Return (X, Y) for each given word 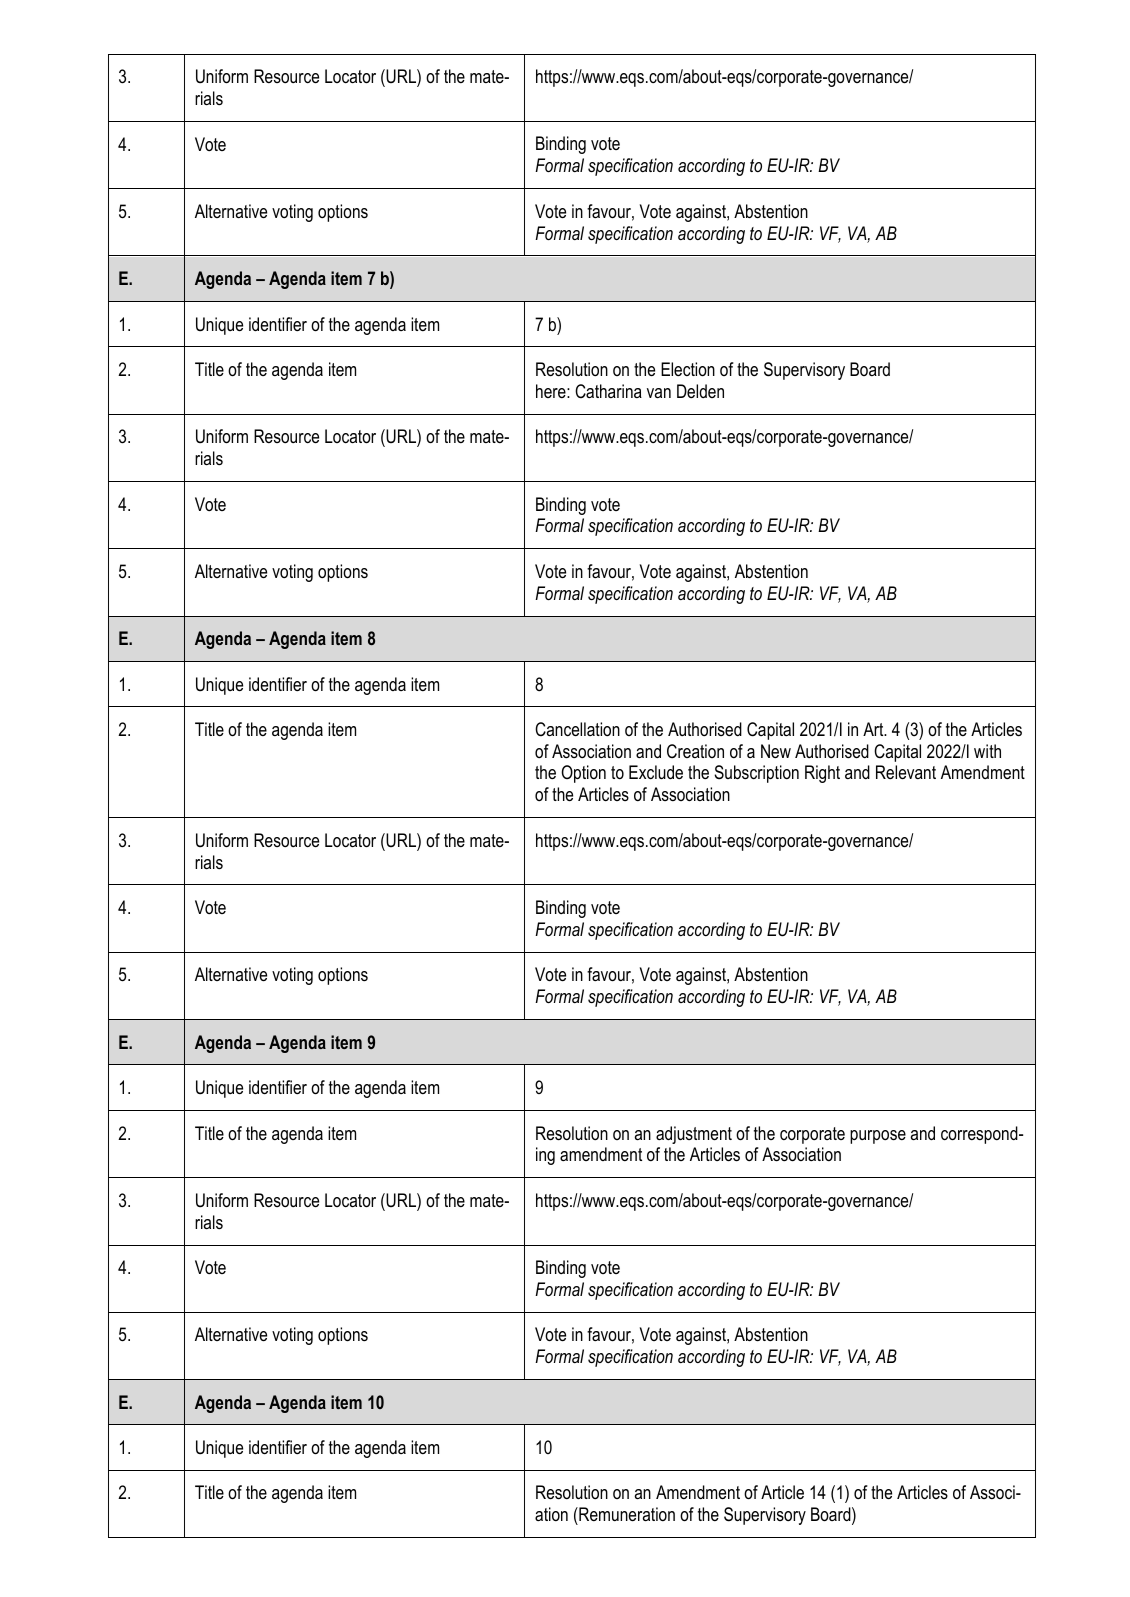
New (776, 751)
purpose (878, 1137)
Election (688, 369)
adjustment (694, 1135)
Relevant (906, 772)
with (987, 751)
